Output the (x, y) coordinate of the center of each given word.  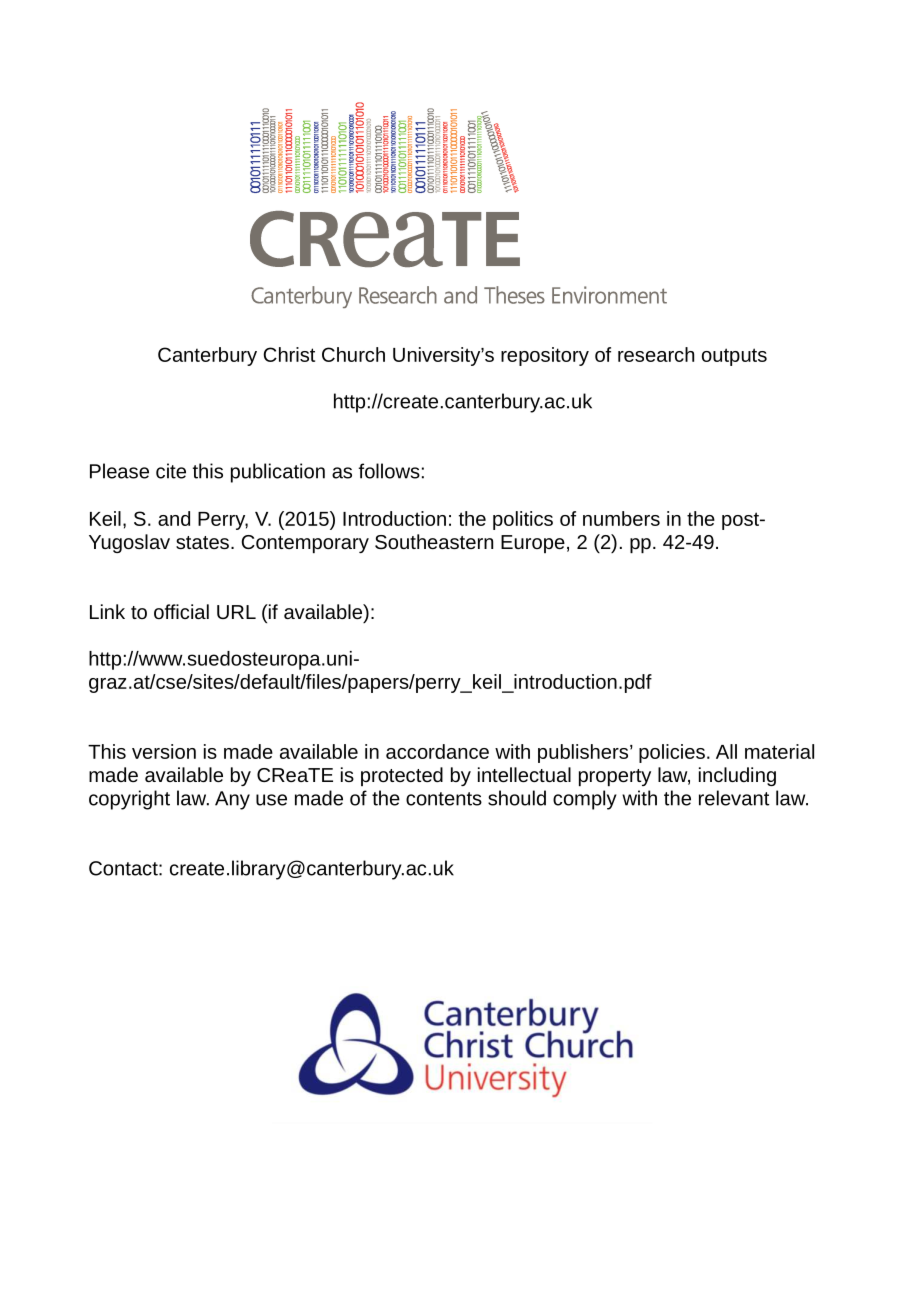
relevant (734, 798)
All (726, 751)
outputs (734, 357)
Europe (533, 544)
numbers (621, 518)
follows (389, 471)
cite (171, 471)
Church (353, 354)
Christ (289, 354)
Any (232, 800)
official (181, 611)
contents (444, 799)
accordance (437, 751)
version (164, 751)
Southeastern (434, 541)
